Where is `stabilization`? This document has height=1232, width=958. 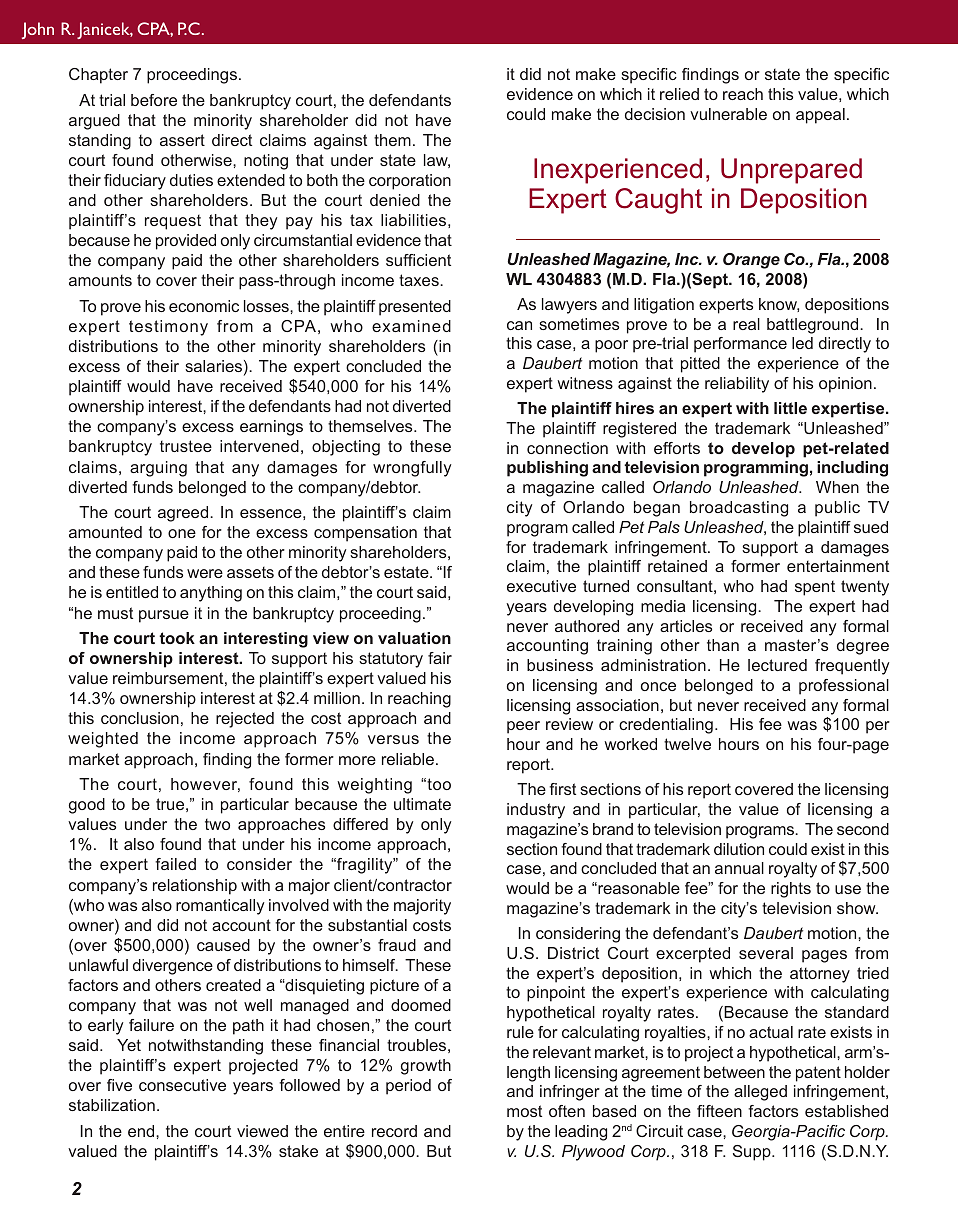 stabilization is located at coordinates (112, 1105).
